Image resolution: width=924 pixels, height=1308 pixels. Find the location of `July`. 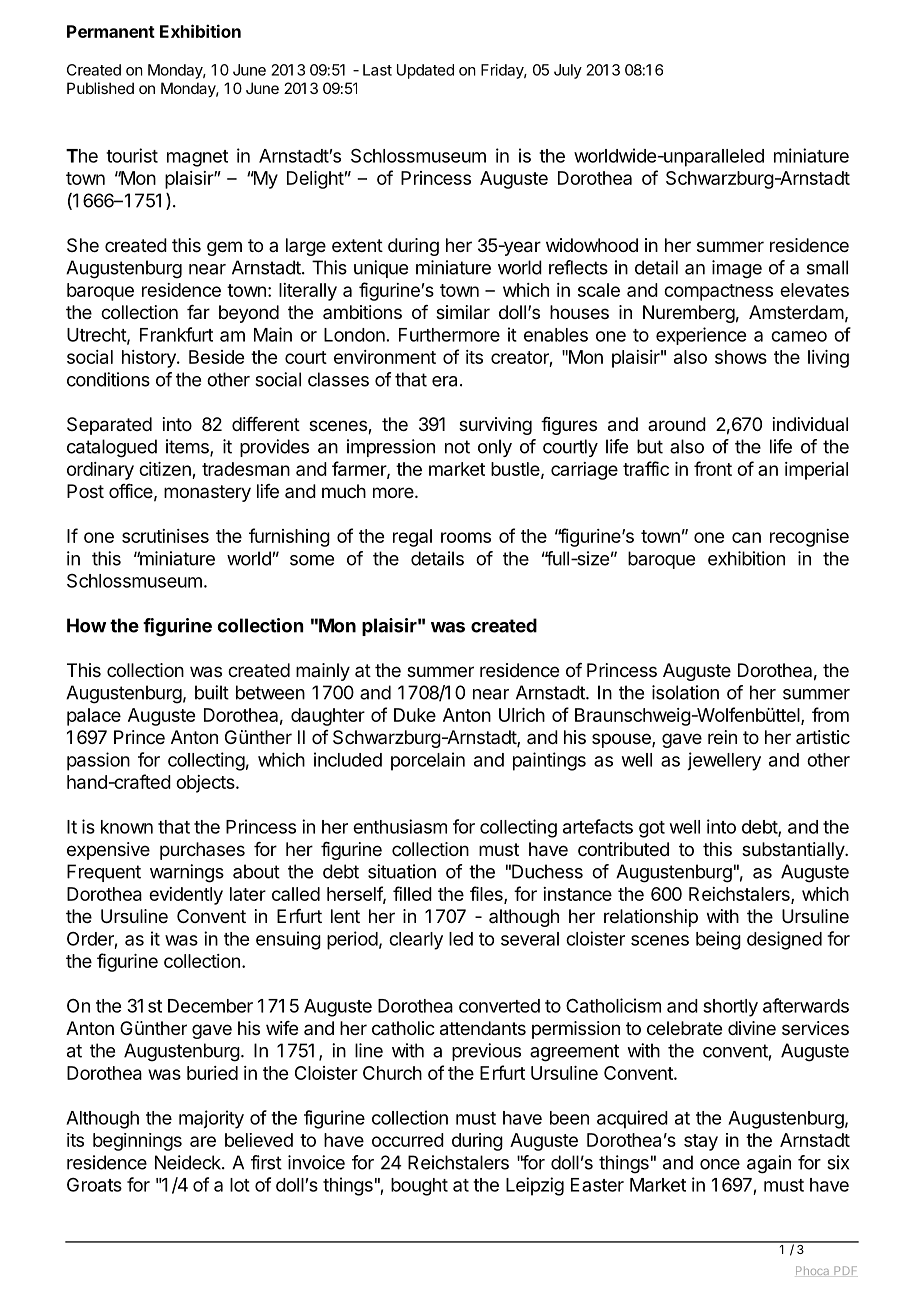

July is located at coordinates (568, 71).
